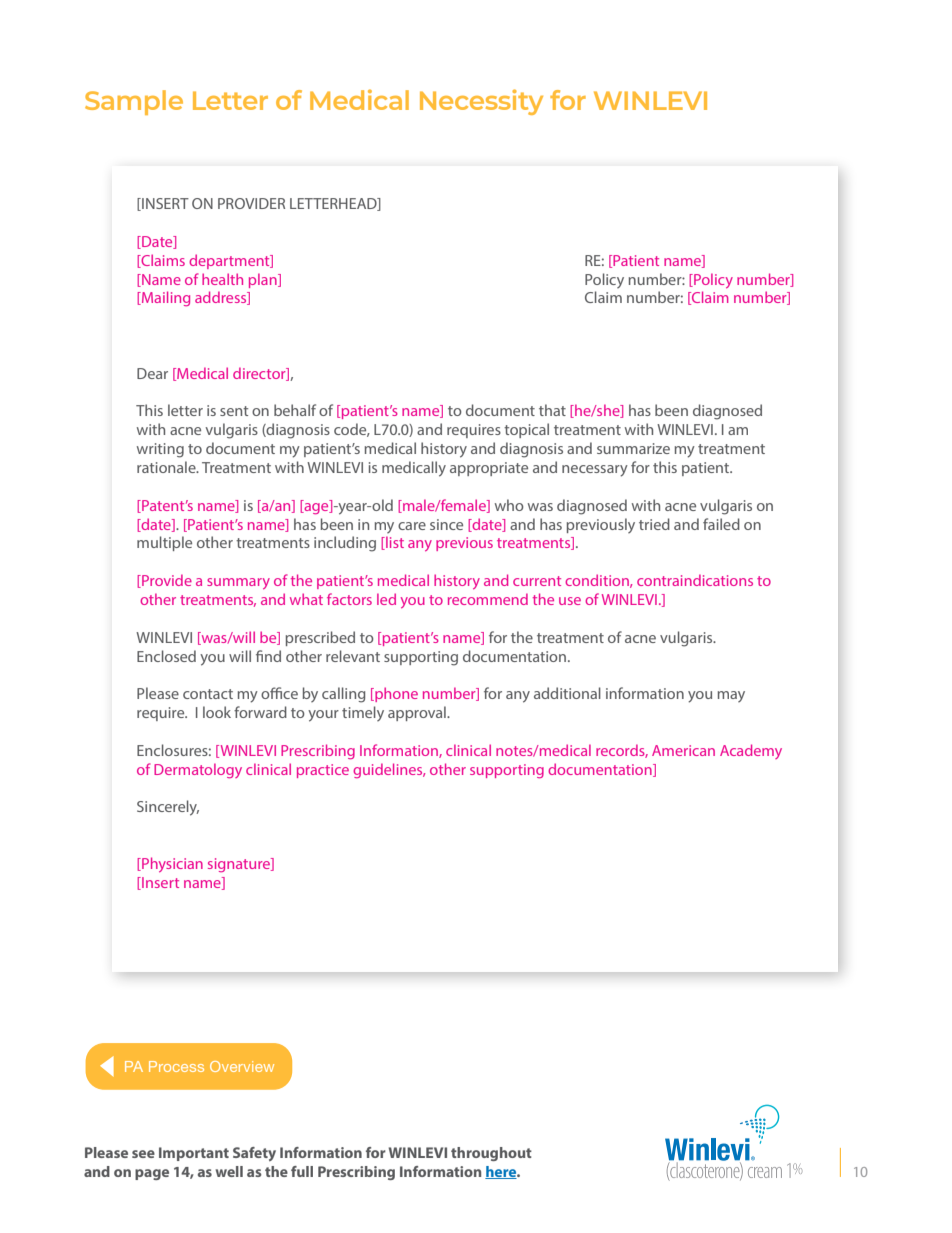  Describe the element at coordinates (683, 750) in the page. I see `American` at that location.
